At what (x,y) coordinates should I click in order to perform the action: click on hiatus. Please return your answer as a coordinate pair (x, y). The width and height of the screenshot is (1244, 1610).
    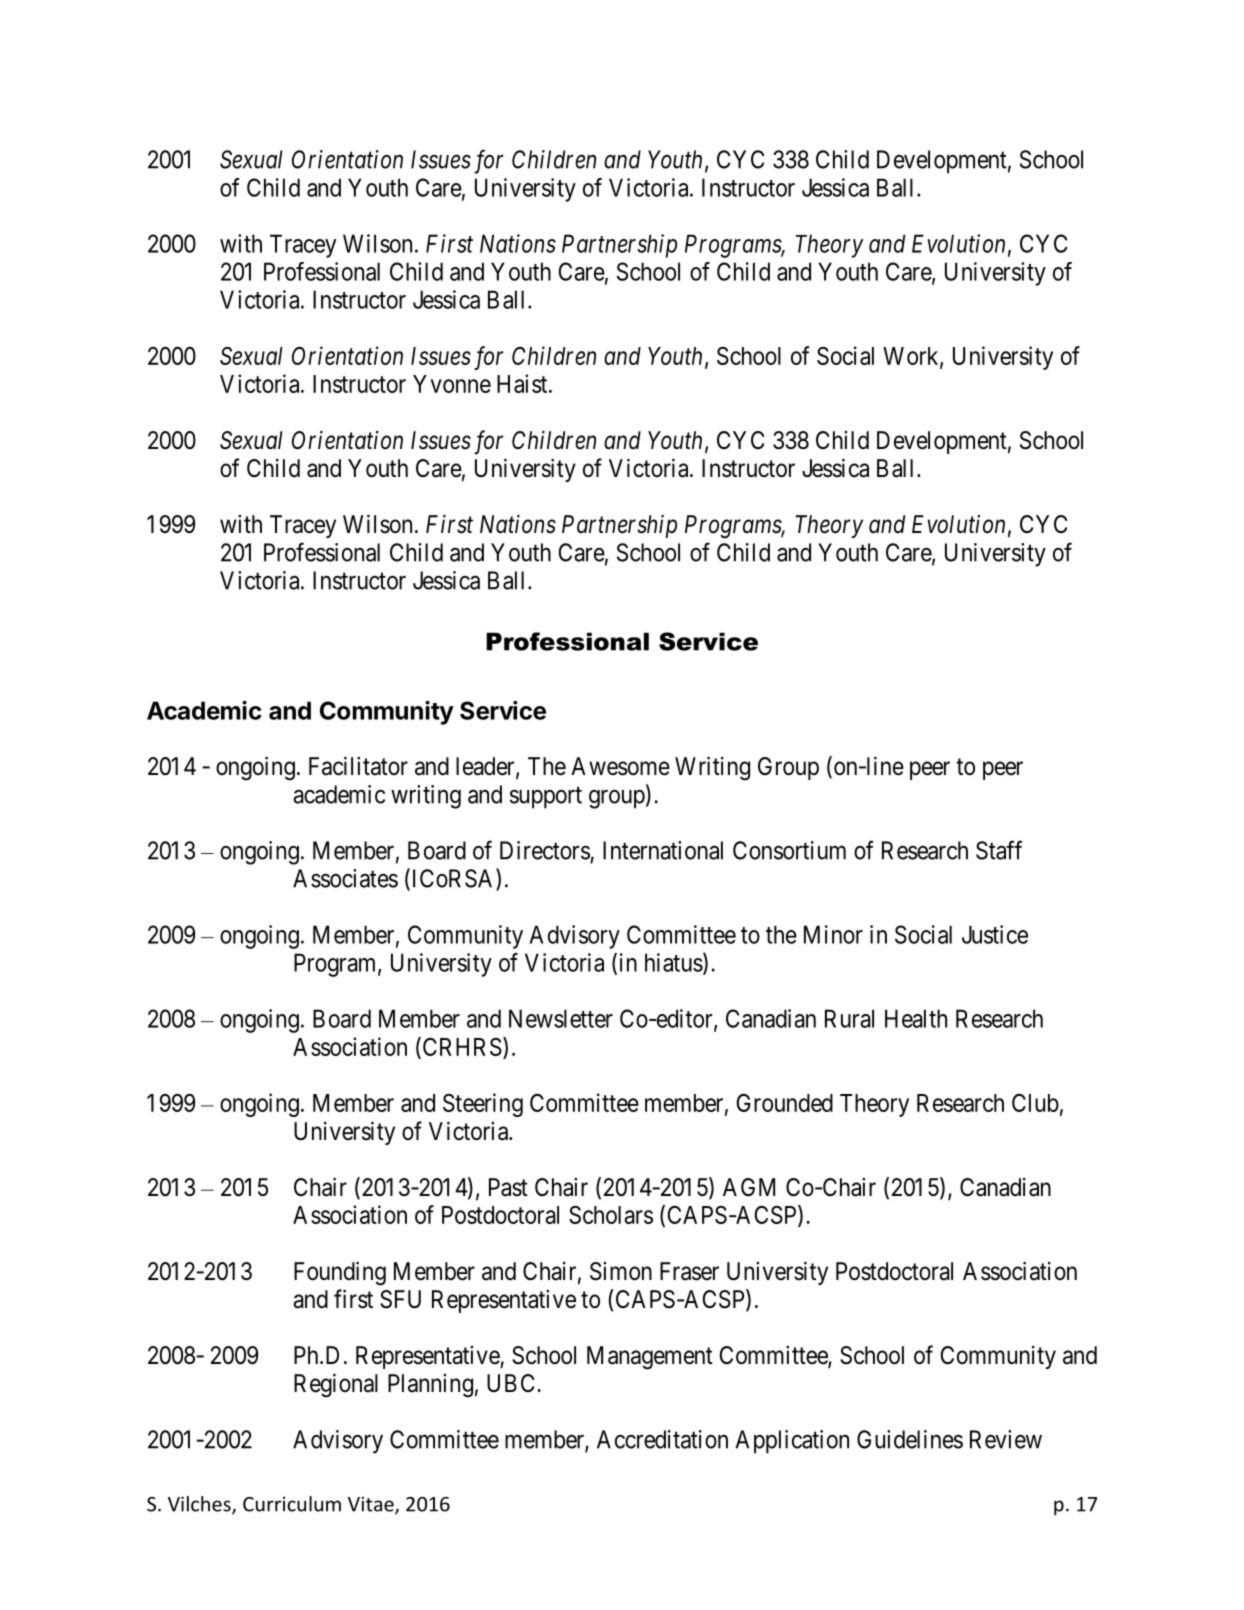
    Looking at the image, I should click on (674, 962).
